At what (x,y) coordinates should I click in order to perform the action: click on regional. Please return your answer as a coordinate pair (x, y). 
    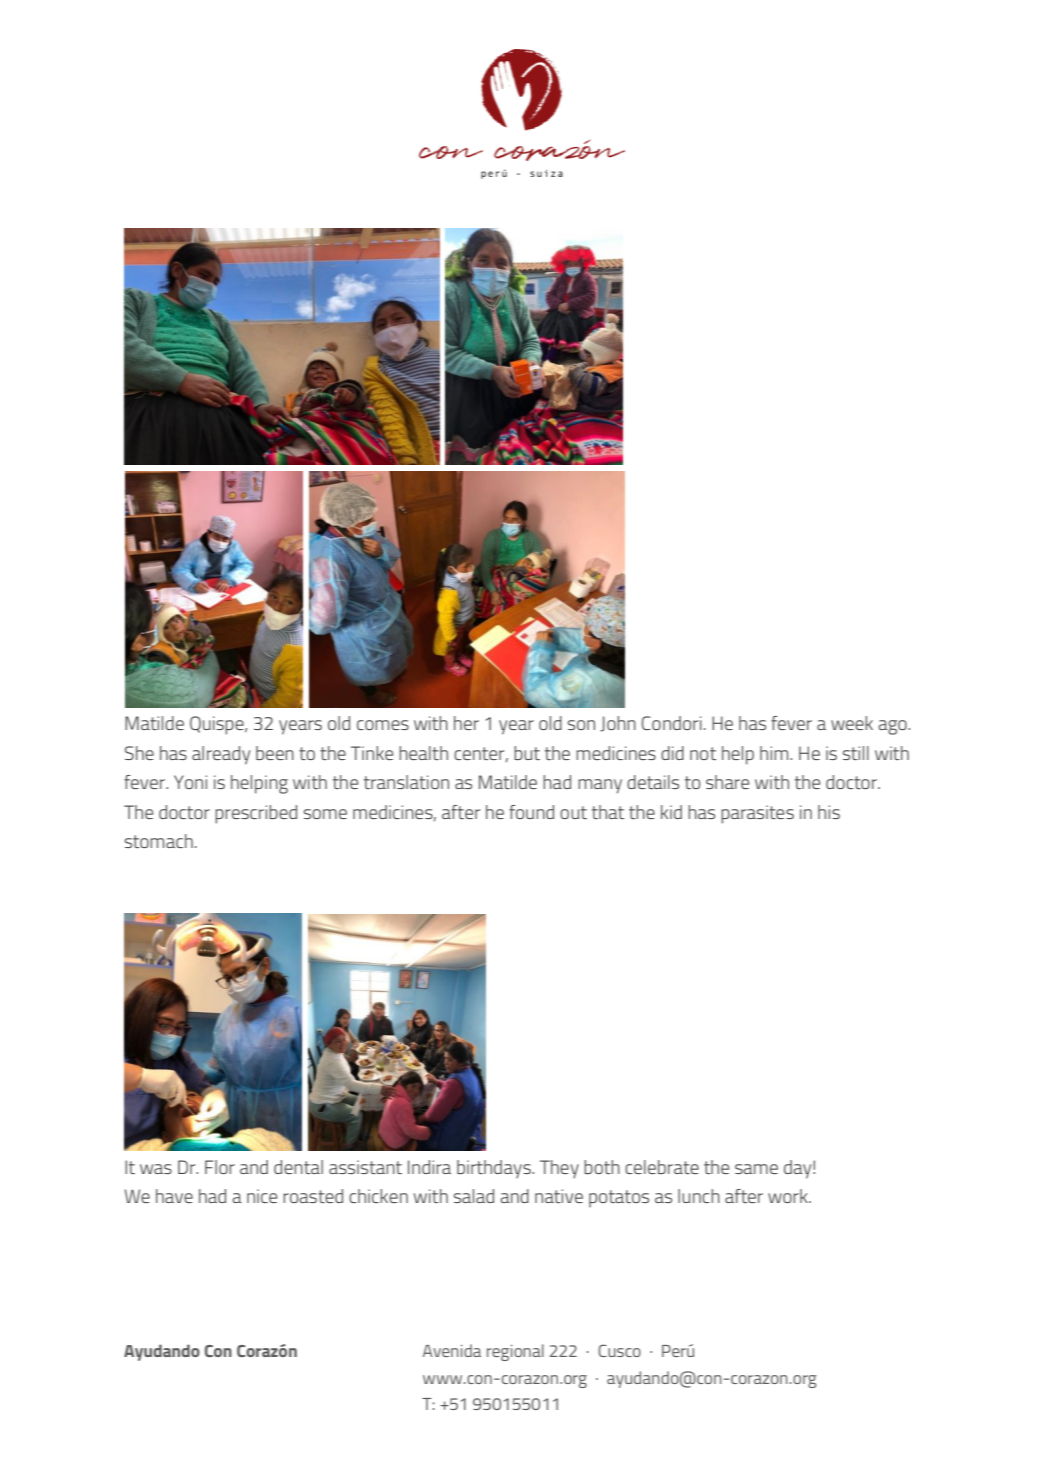
    Looking at the image, I should click on (515, 1352).
